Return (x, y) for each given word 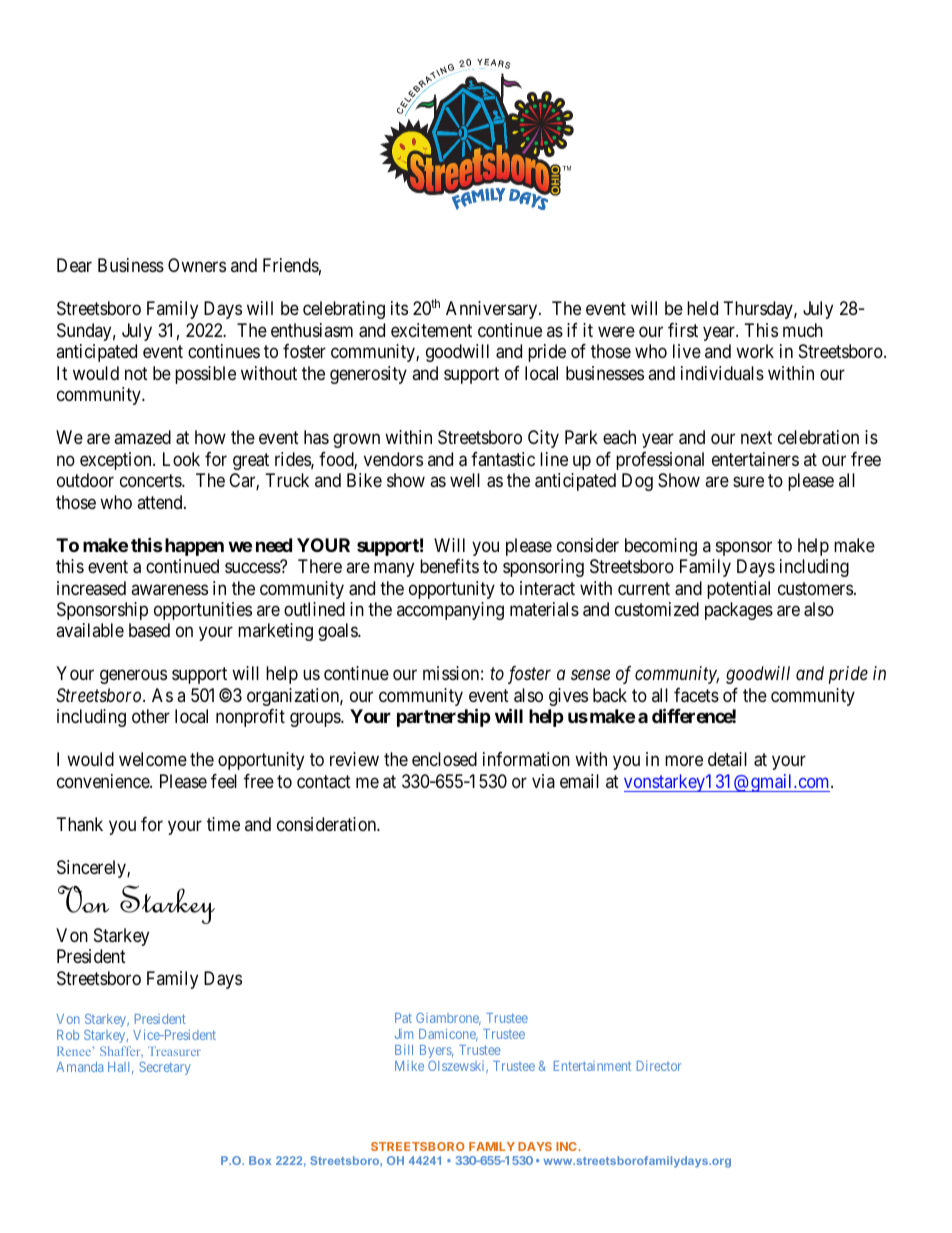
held (702, 308)
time (223, 824)
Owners (197, 265)
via (543, 781)
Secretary (165, 1068)
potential (738, 590)
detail (727, 759)
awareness (169, 590)
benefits (449, 566)
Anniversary (493, 310)
